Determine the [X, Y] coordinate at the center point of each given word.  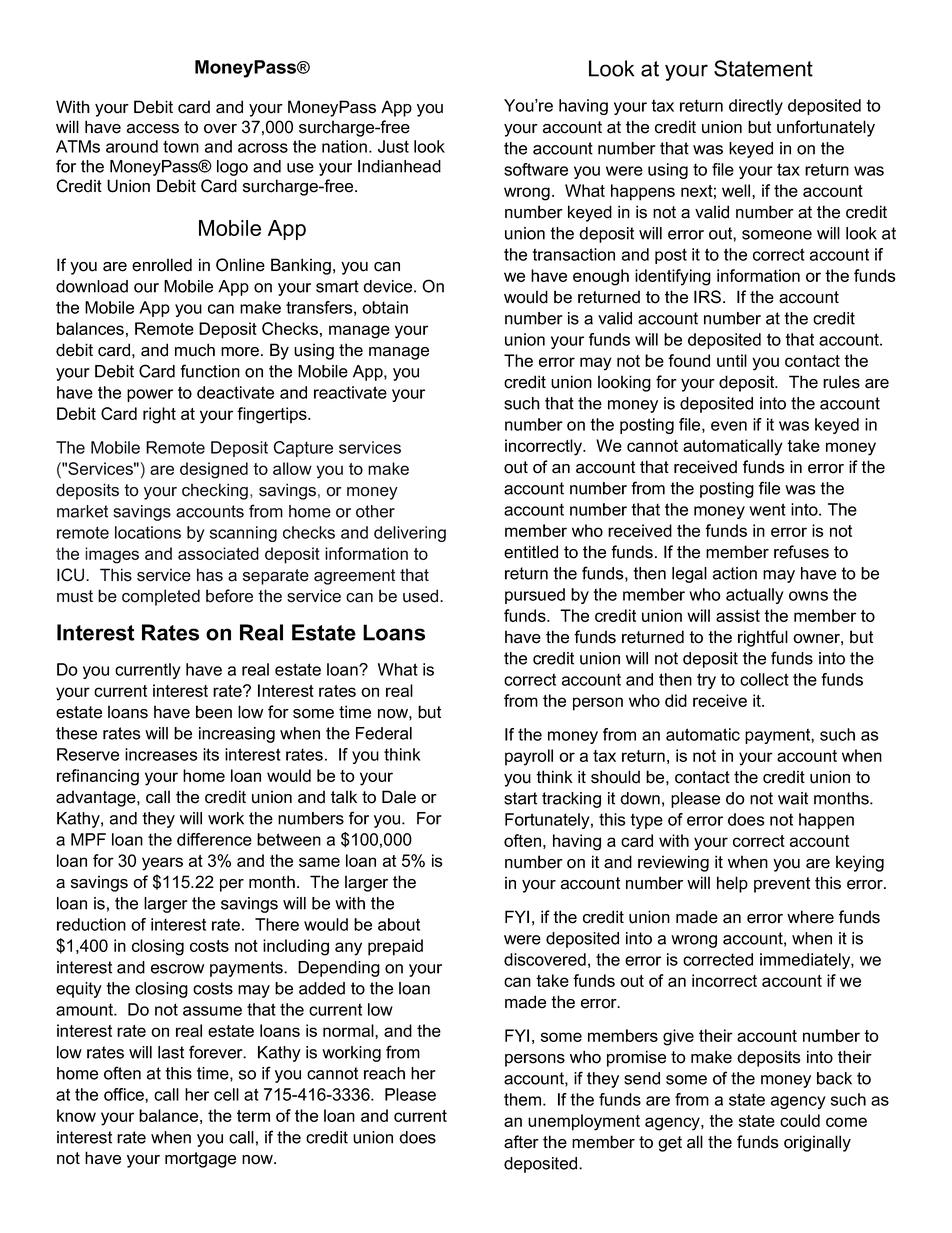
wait [793, 798]
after [521, 1142]
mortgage [200, 1160]
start [520, 798]
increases [161, 754]
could [800, 1120]
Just [393, 146]
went [767, 509]
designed [214, 470]
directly [756, 107]
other [375, 511]
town [181, 146]
